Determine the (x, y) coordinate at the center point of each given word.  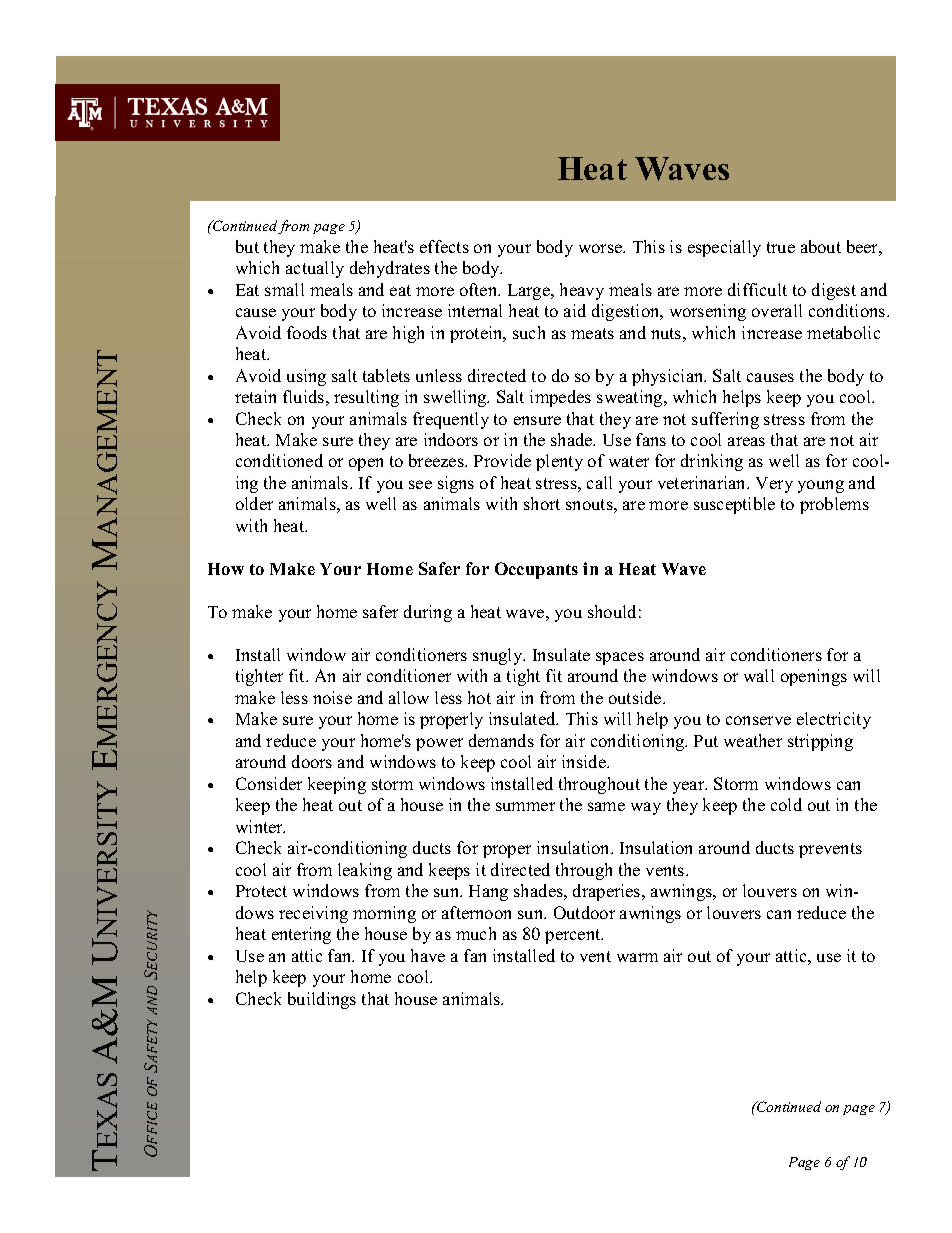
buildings (322, 1000)
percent (574, 936)
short (542, 503)
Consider (269, 783)
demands (501, 740)
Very (774, 485)
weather (753, 740)
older (254, 503)
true (781, 247)
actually (315, 269)
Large (530, 292)
